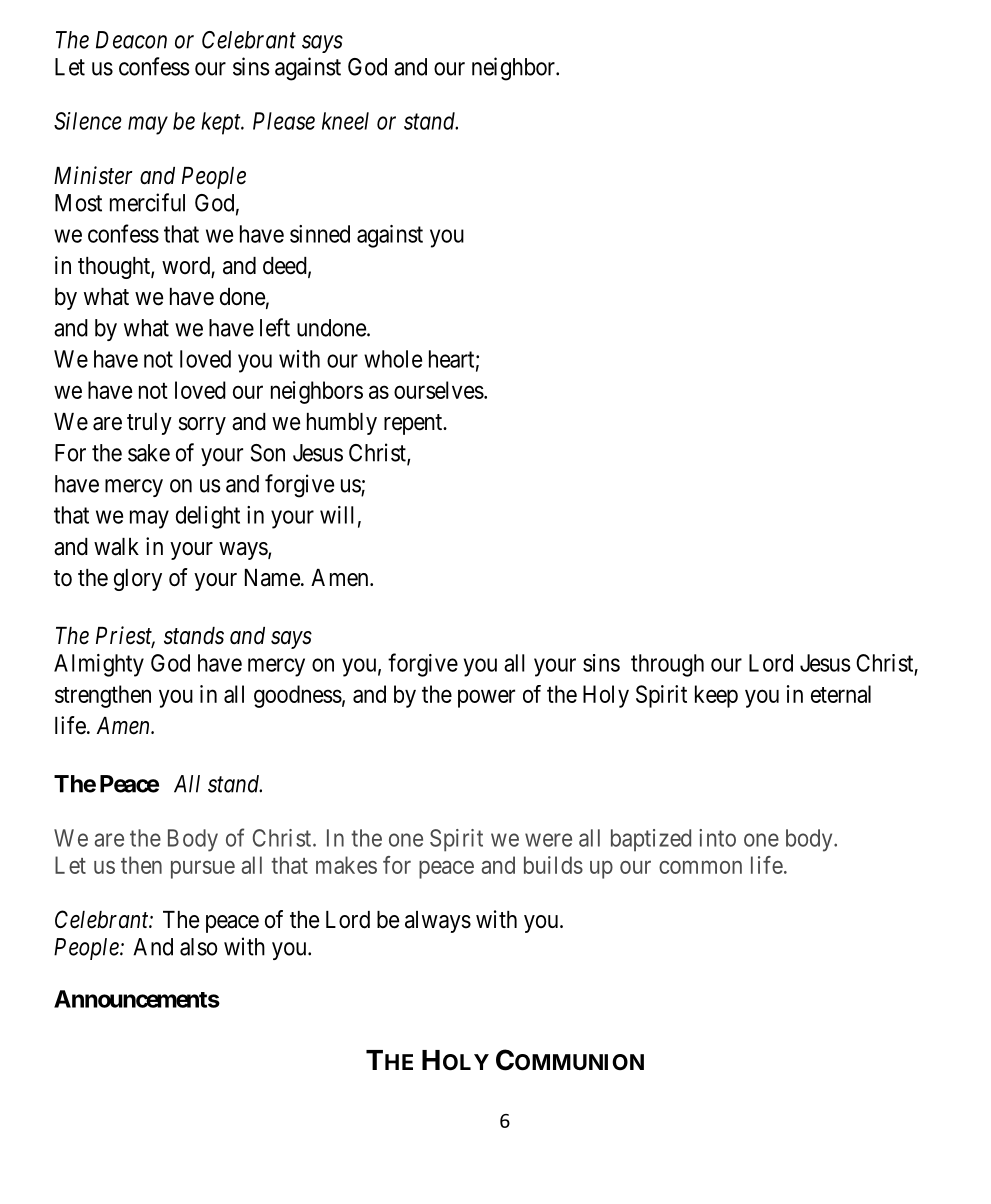 The height and width of the screenshot is (1204, 991). I want to click on Deacon, so click(131, 40).
